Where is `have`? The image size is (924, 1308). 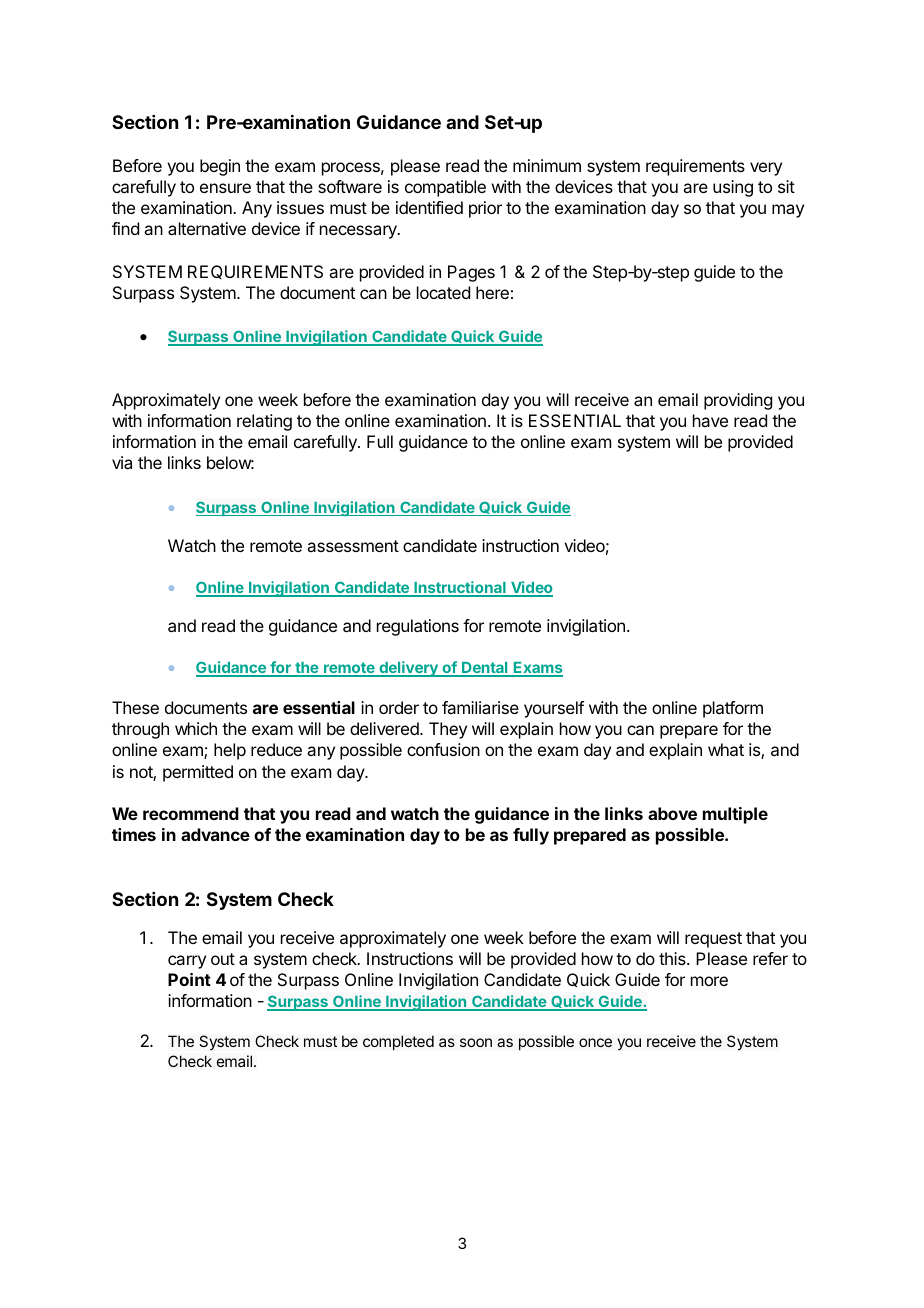
have is located at coordinates (710, 420).
